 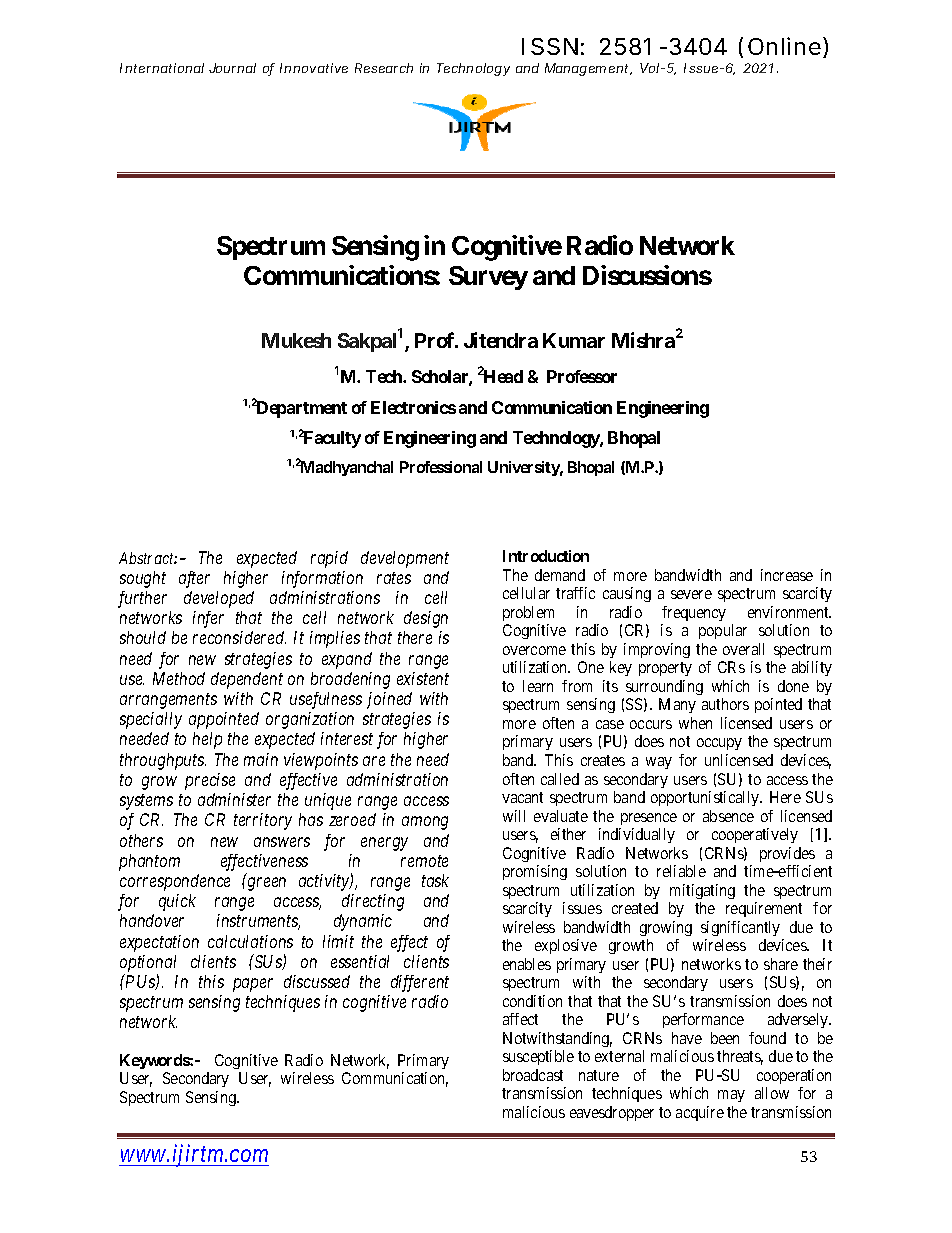 What do you see at coordinates (588, 69) in the screenshot?
I see `Management` at bounding box center [588, 69].
